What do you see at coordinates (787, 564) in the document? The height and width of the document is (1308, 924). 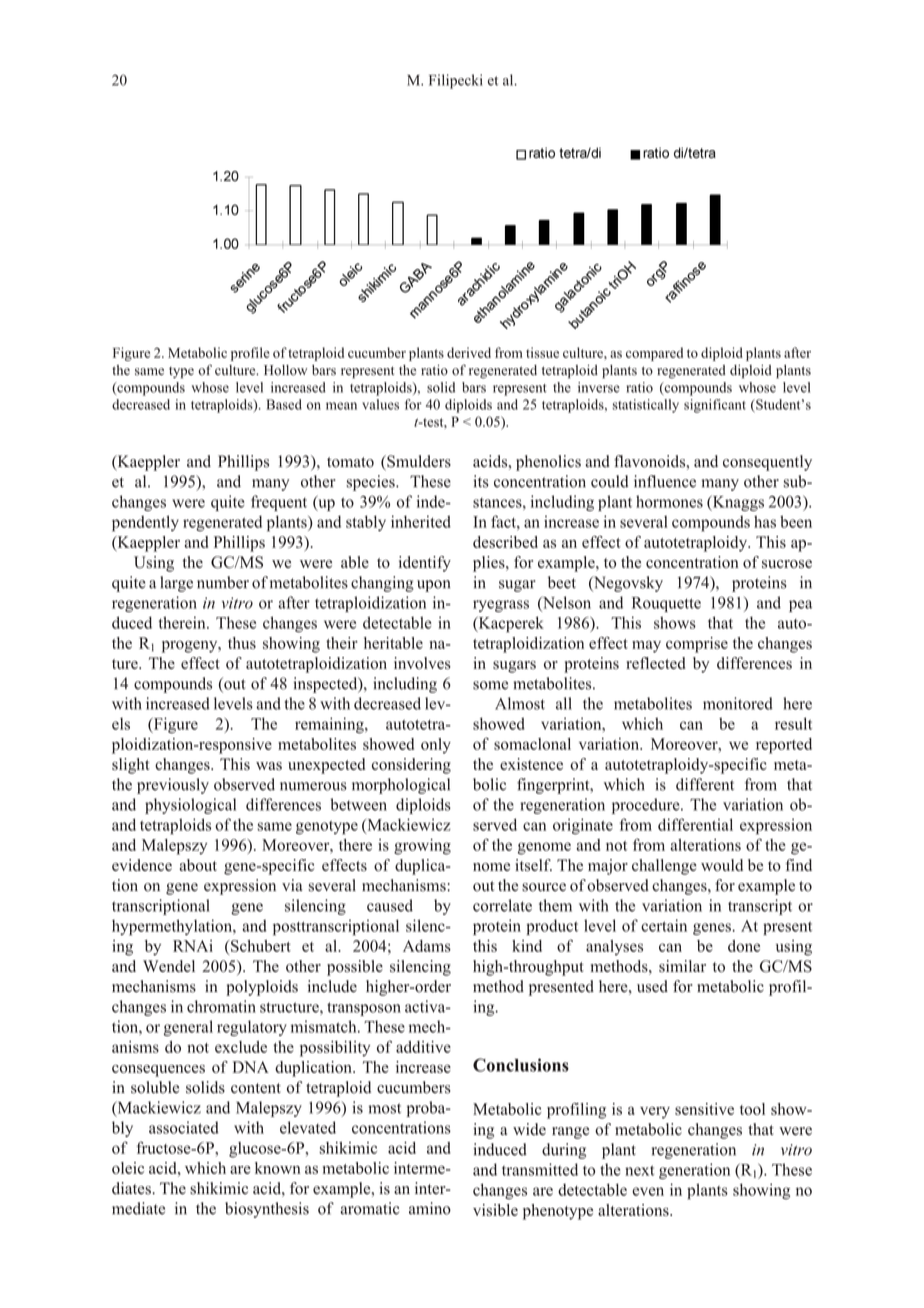 I see `sucrose` at bounding box center [787, 564].
